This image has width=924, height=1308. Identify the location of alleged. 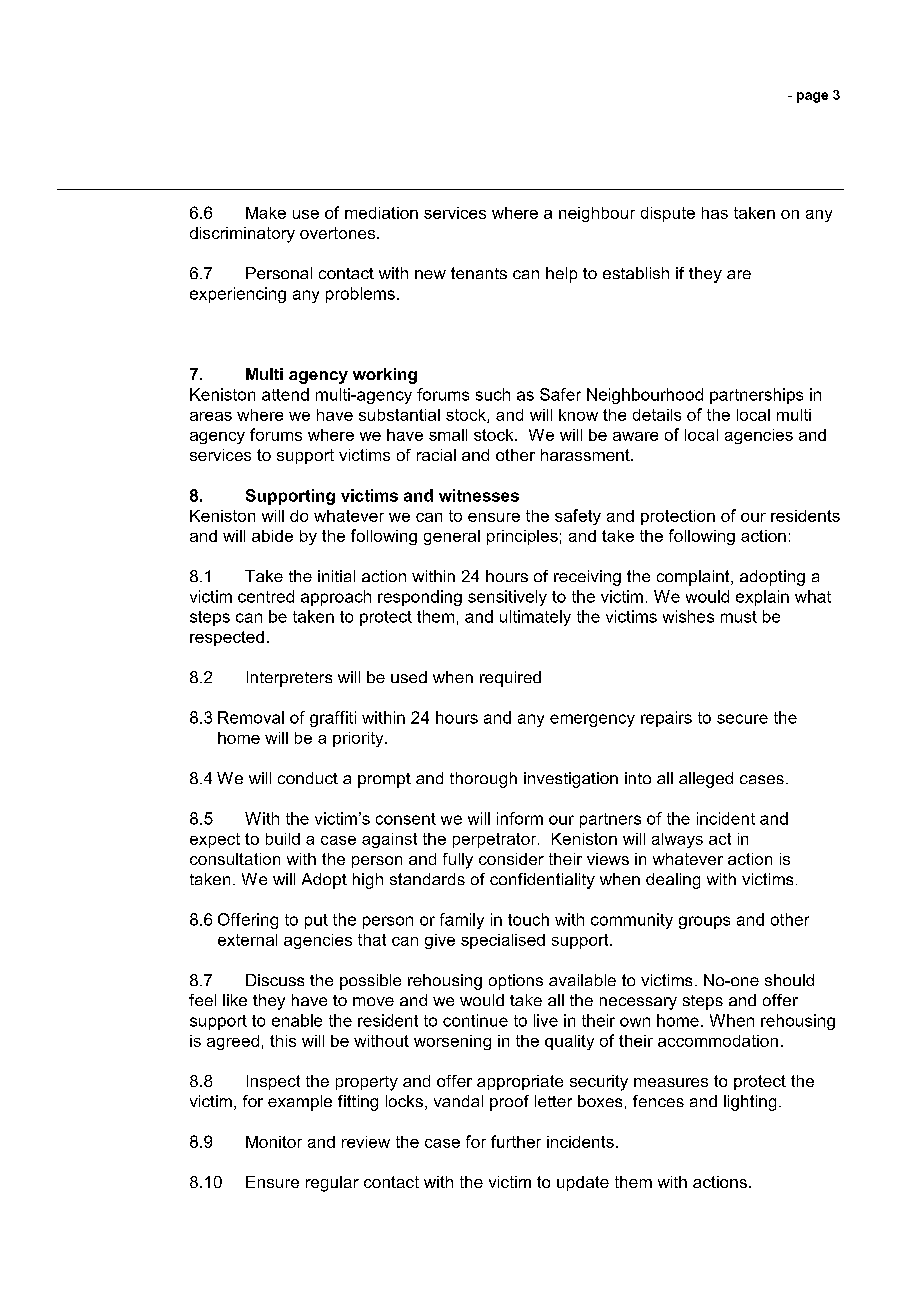
(706, 780).
